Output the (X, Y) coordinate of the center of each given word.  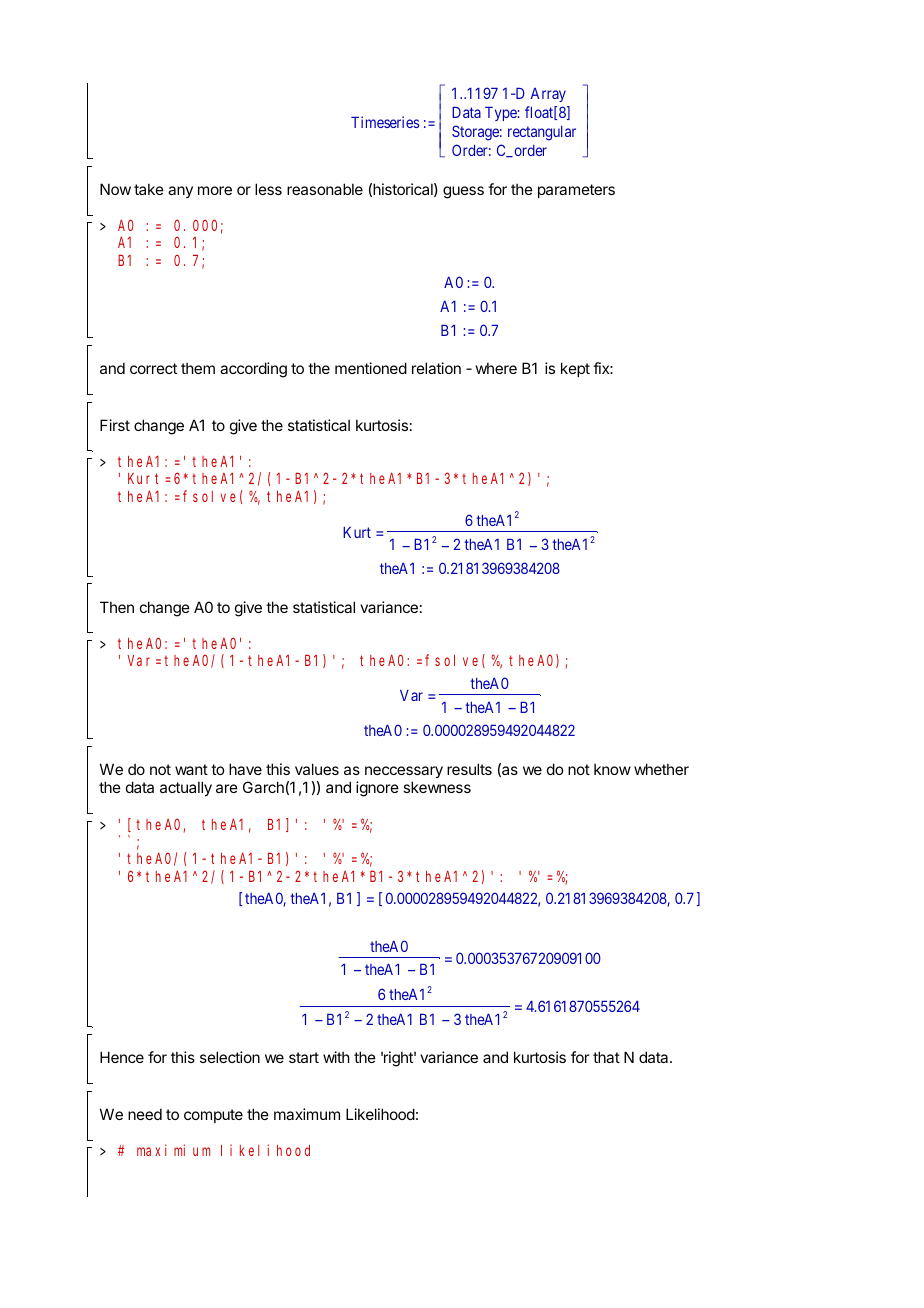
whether (661, 769)
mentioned (371, 368)
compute (213, 1116)
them (198, 368)
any (180, 192)
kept (575, 369)
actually (186, 788)
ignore (377, 789)
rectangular (542, 133)
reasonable (325, 189)
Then (117, 607)
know (612, 769)
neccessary (404, 772)
